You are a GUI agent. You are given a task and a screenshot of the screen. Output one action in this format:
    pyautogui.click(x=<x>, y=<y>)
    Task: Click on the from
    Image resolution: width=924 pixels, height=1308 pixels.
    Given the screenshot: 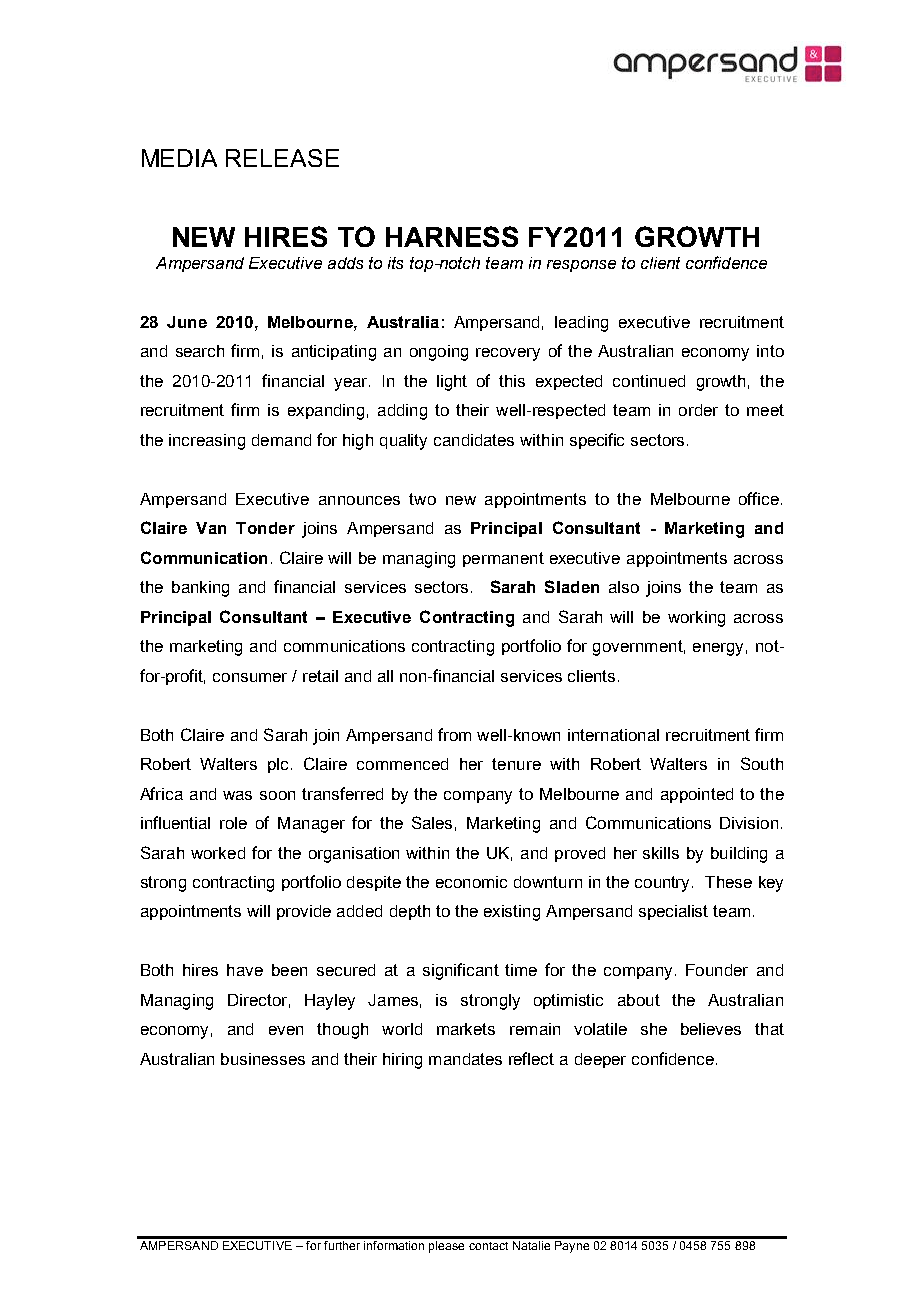 What is the action you would take?
    pyautogui.click(x=454, y=734)
